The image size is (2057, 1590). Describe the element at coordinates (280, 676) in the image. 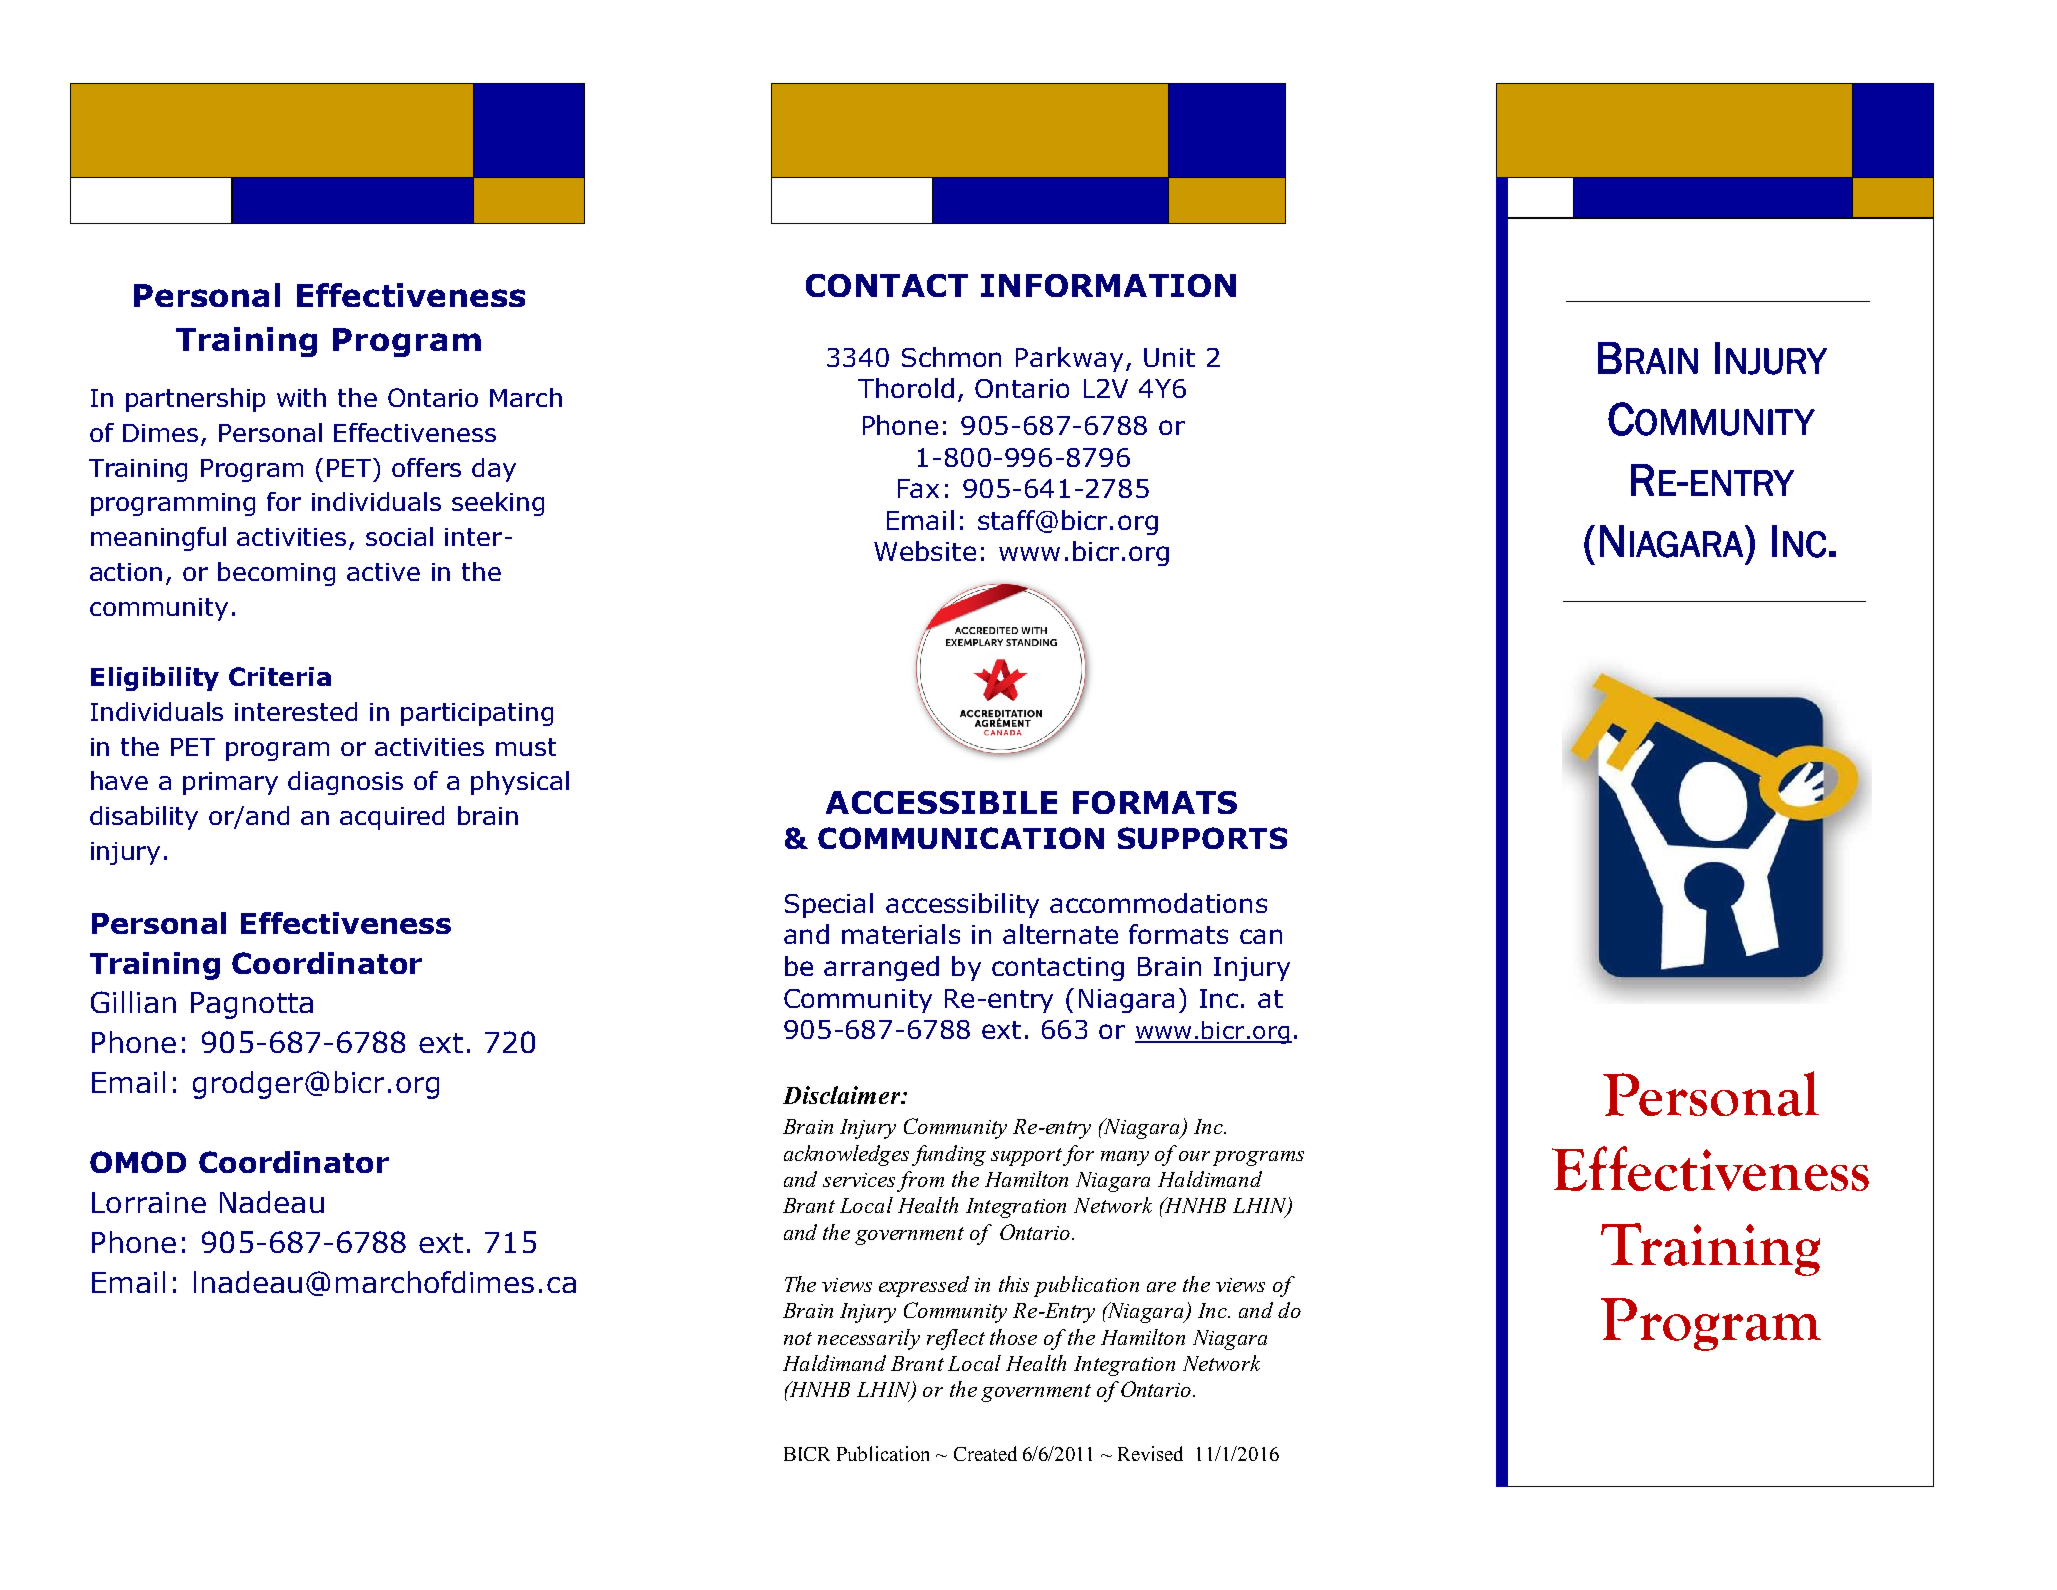

I see `Criteria` at that location.
